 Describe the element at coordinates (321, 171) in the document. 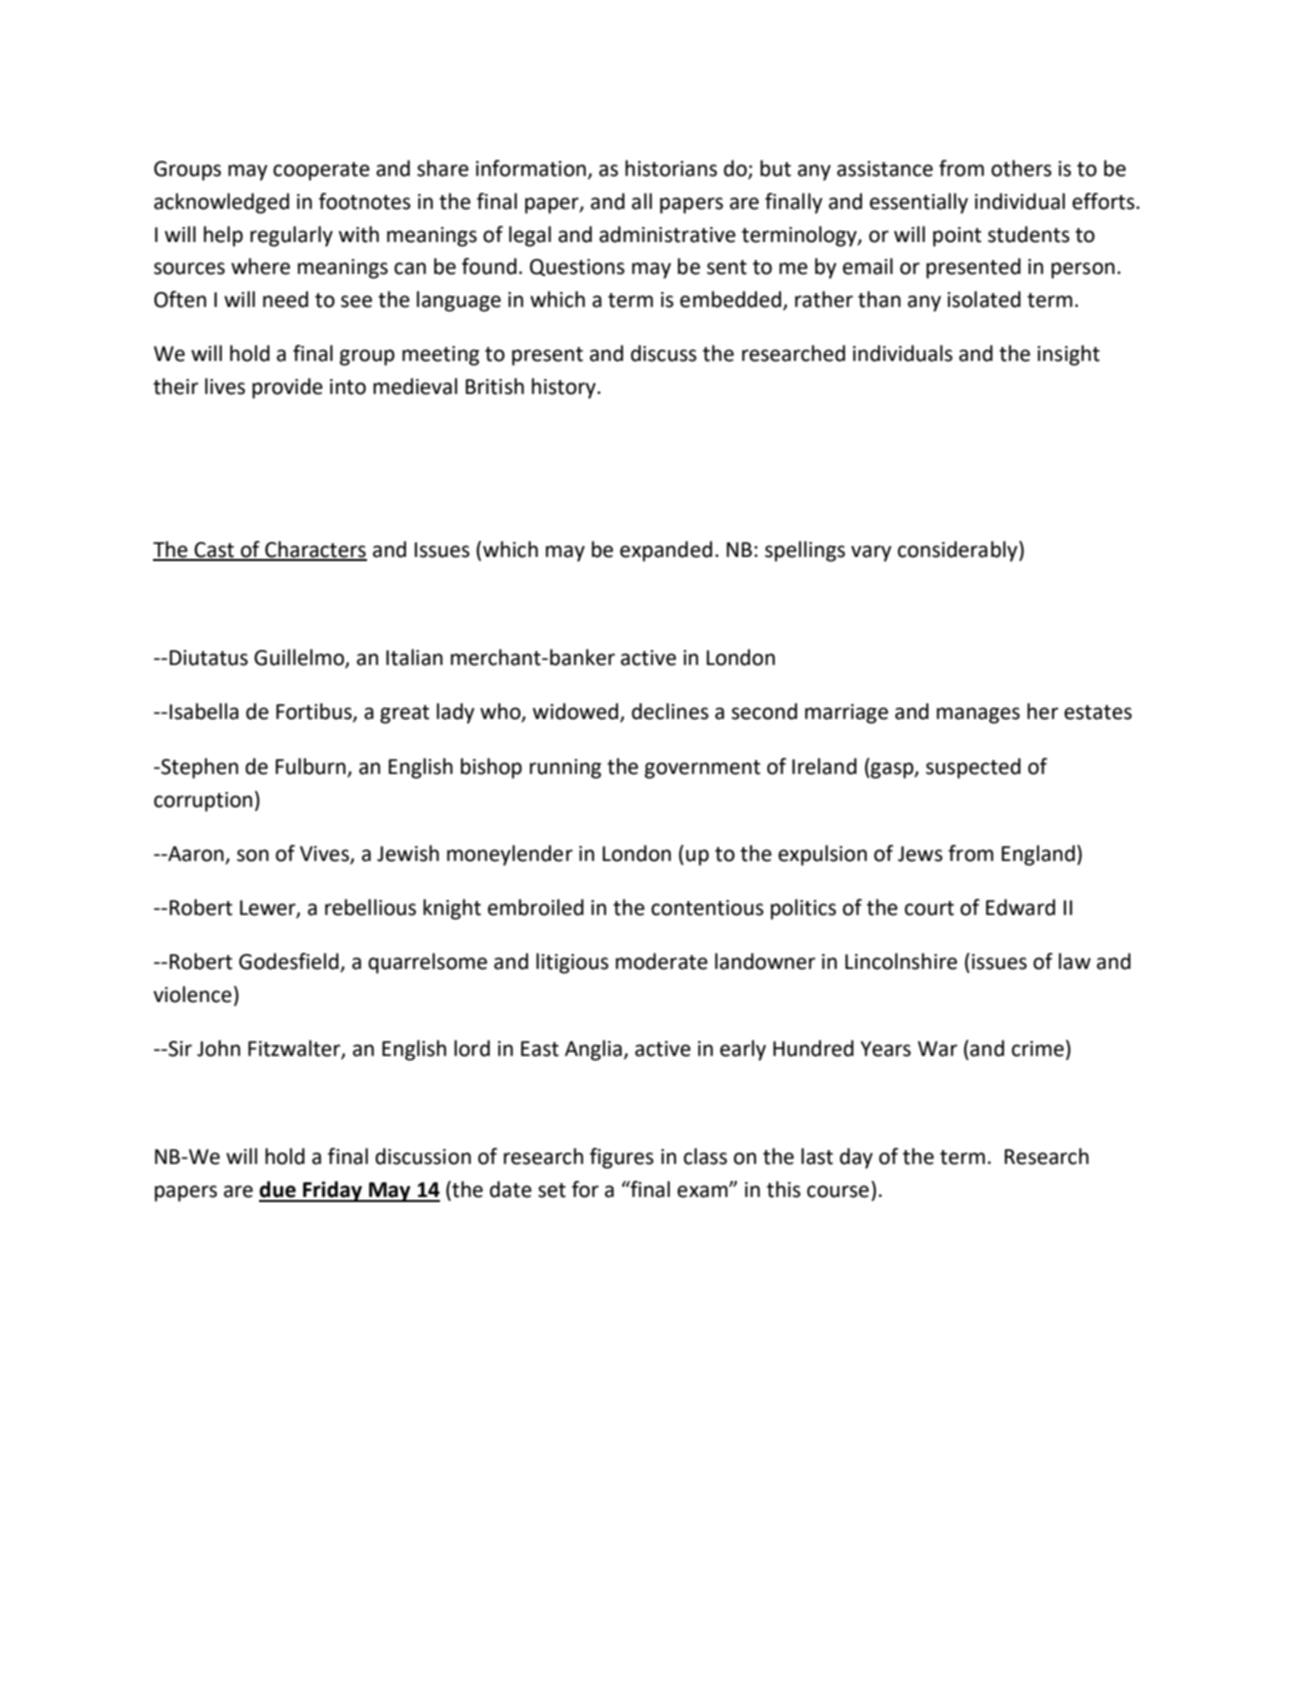

I see `cooperate` at that location.
